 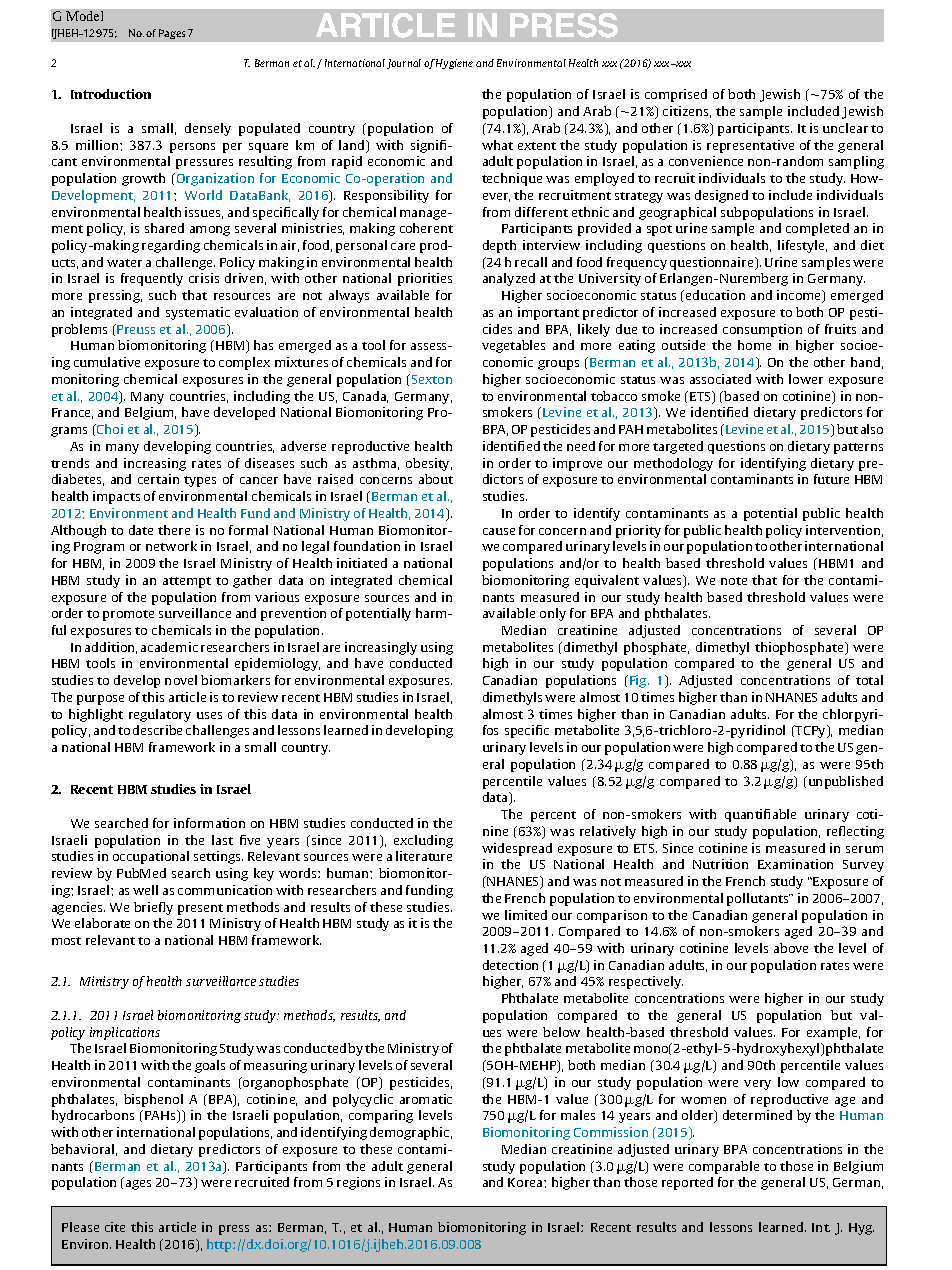 I want to click on cause, so click(x=499, y=531).
